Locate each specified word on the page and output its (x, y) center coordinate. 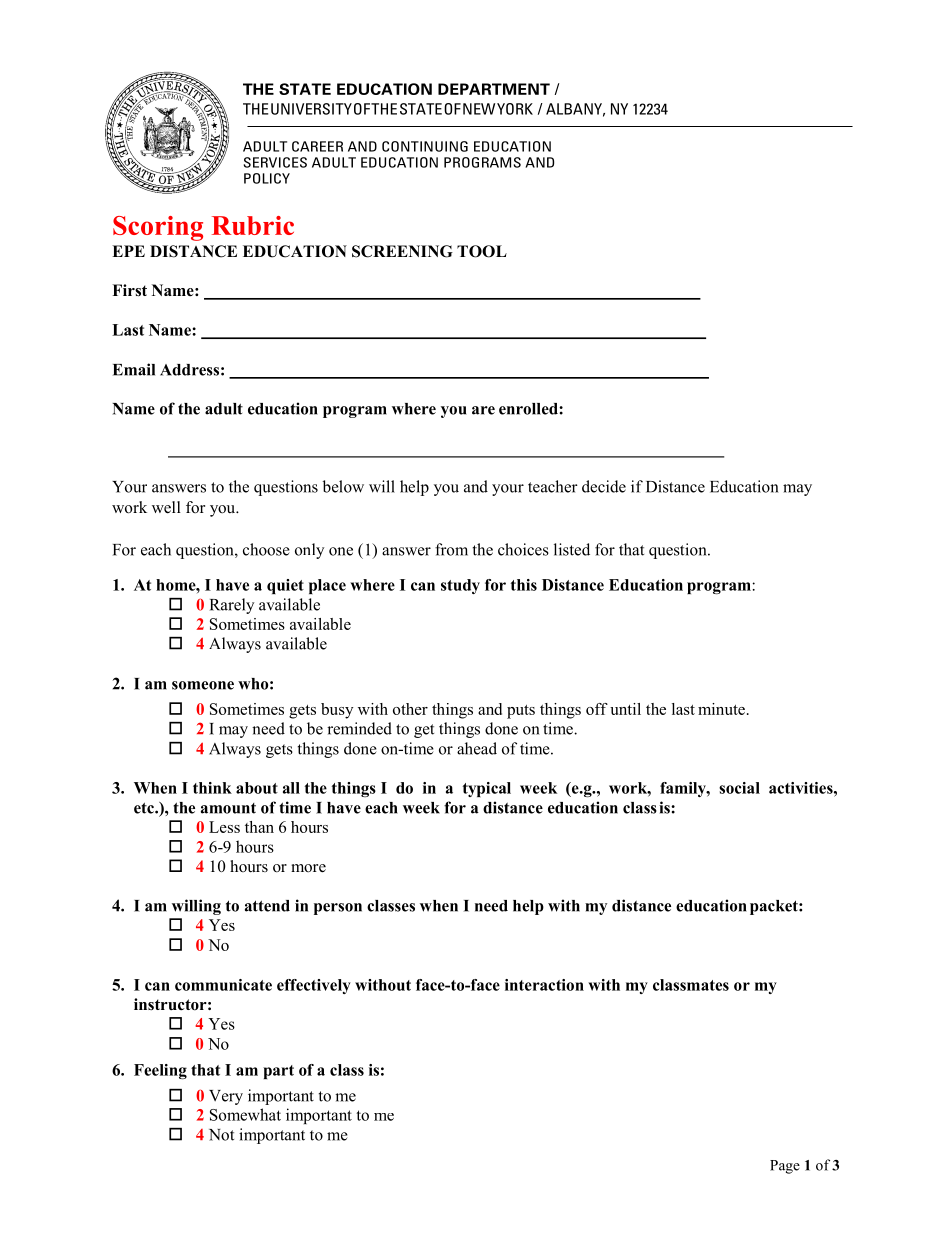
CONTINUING (425, 146)
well (166, 507)
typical (487, 789)
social (739, 788)
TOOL (482, 251)
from (451, 549)
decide (604, 486)
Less (224, 827)
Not (221, 1135)
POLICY (267, 178)
